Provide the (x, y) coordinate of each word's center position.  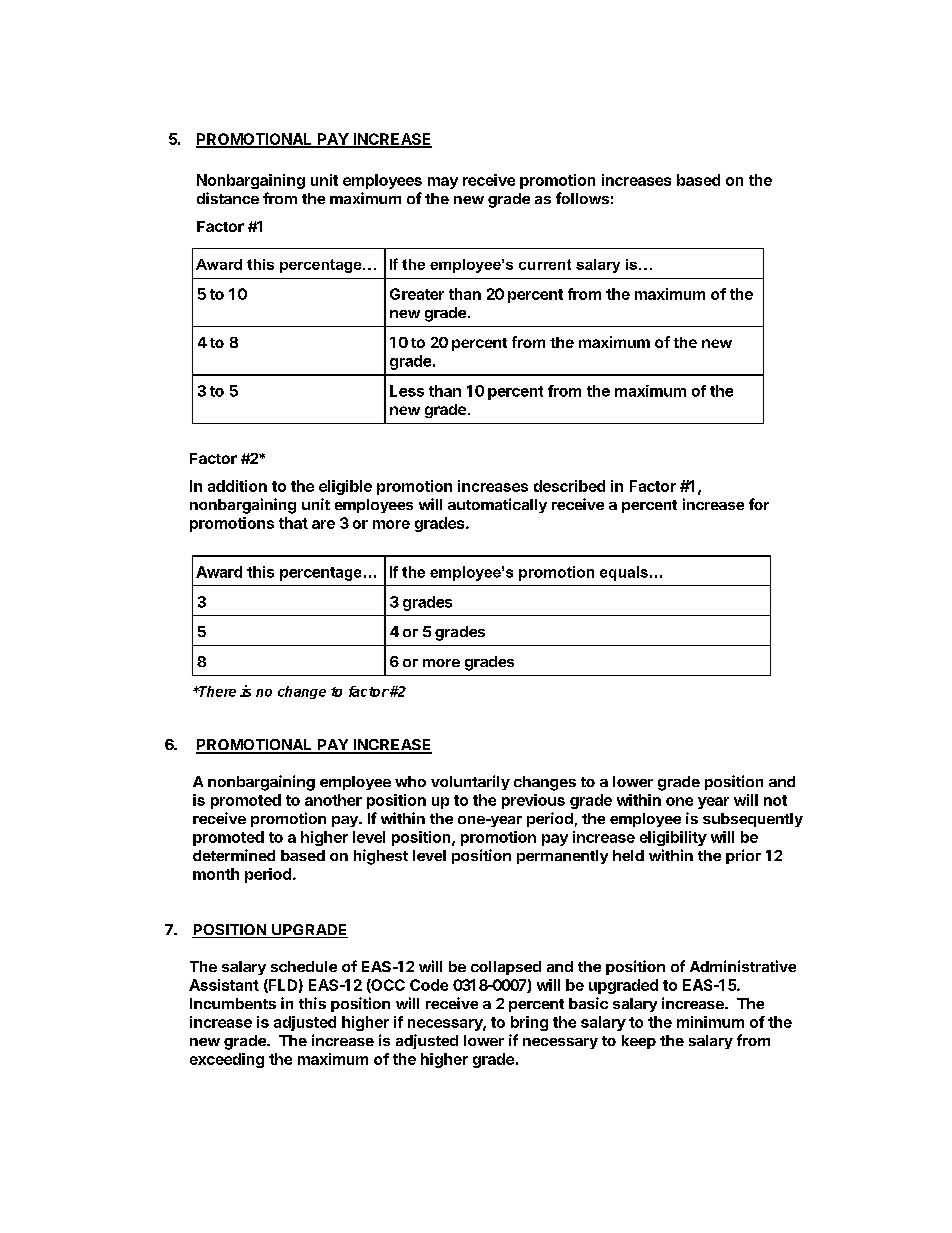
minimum (710, 1022)
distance (228, 198)
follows (582, 198)
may (443, 183)
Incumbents (233, 1003)
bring (529, 1023)
